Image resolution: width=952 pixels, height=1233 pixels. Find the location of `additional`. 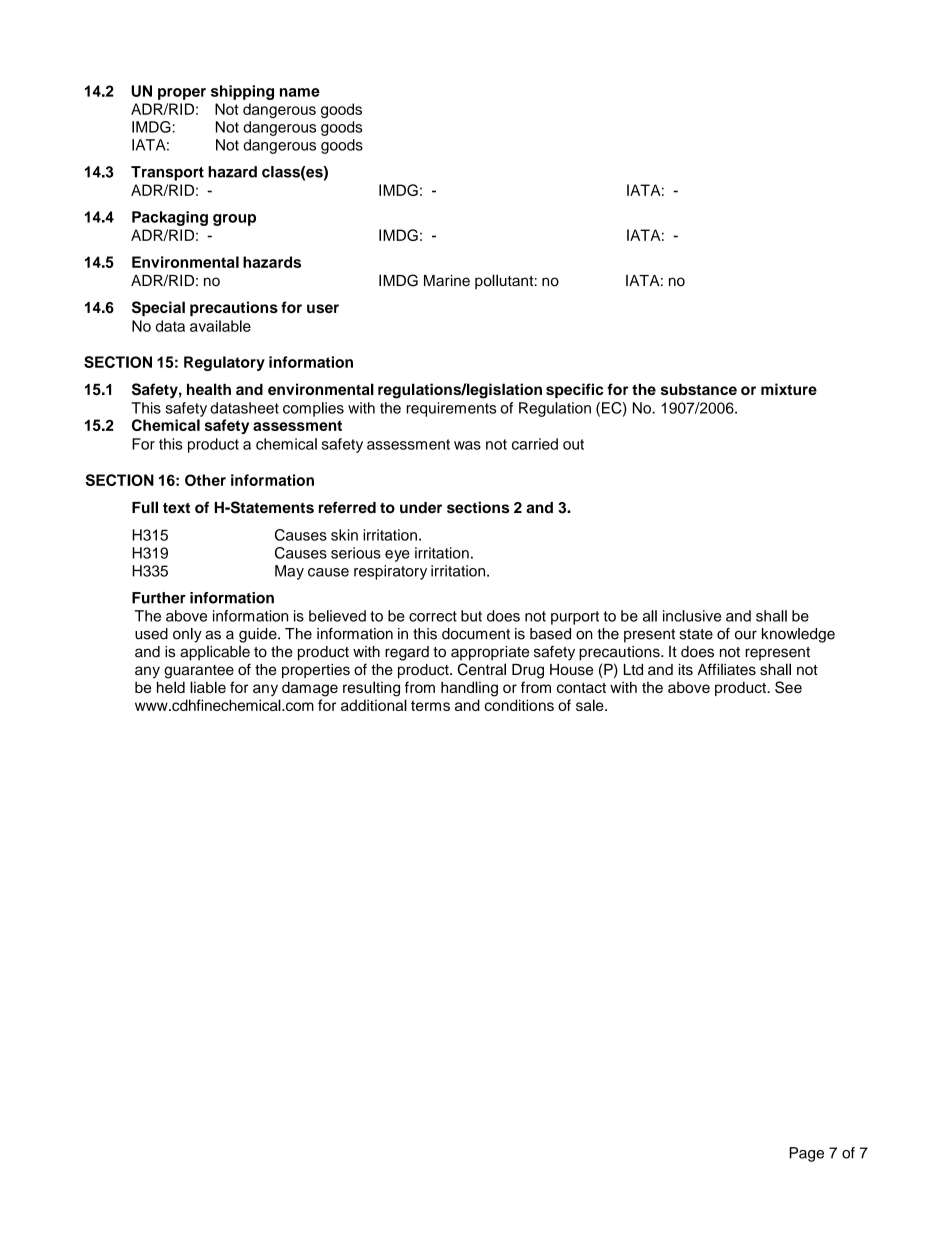

additional is located at coordinates (374, 705).
